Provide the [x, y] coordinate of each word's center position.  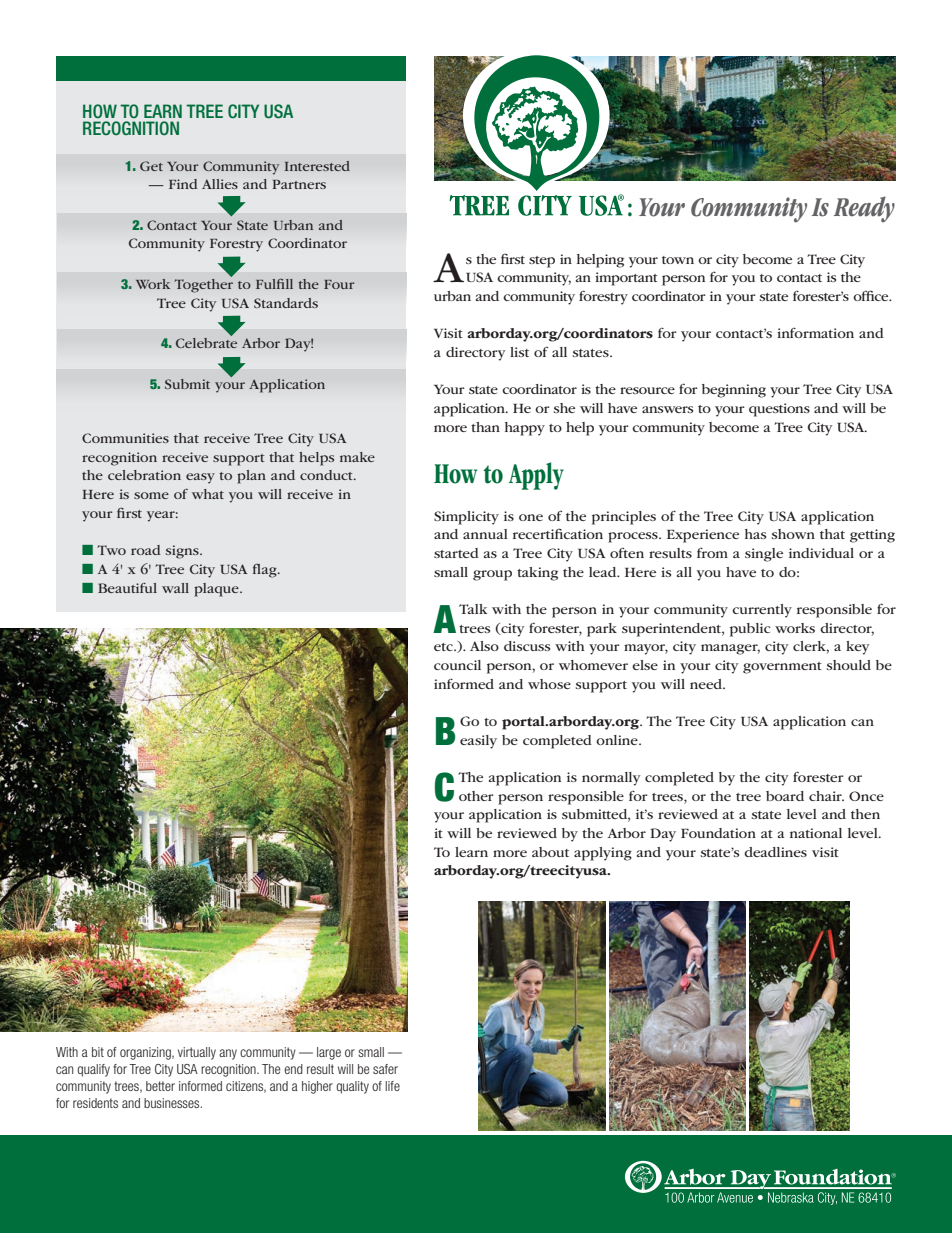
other [476, 796]
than [485, 427]
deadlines [775, 852]
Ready [864, 209]
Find [183, 184]
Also [484, 646]
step [542, 262]
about [550, 852]
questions [779, 410]
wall [175, 588]
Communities [125, 438]
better [160, 1086]
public [750, 630]
